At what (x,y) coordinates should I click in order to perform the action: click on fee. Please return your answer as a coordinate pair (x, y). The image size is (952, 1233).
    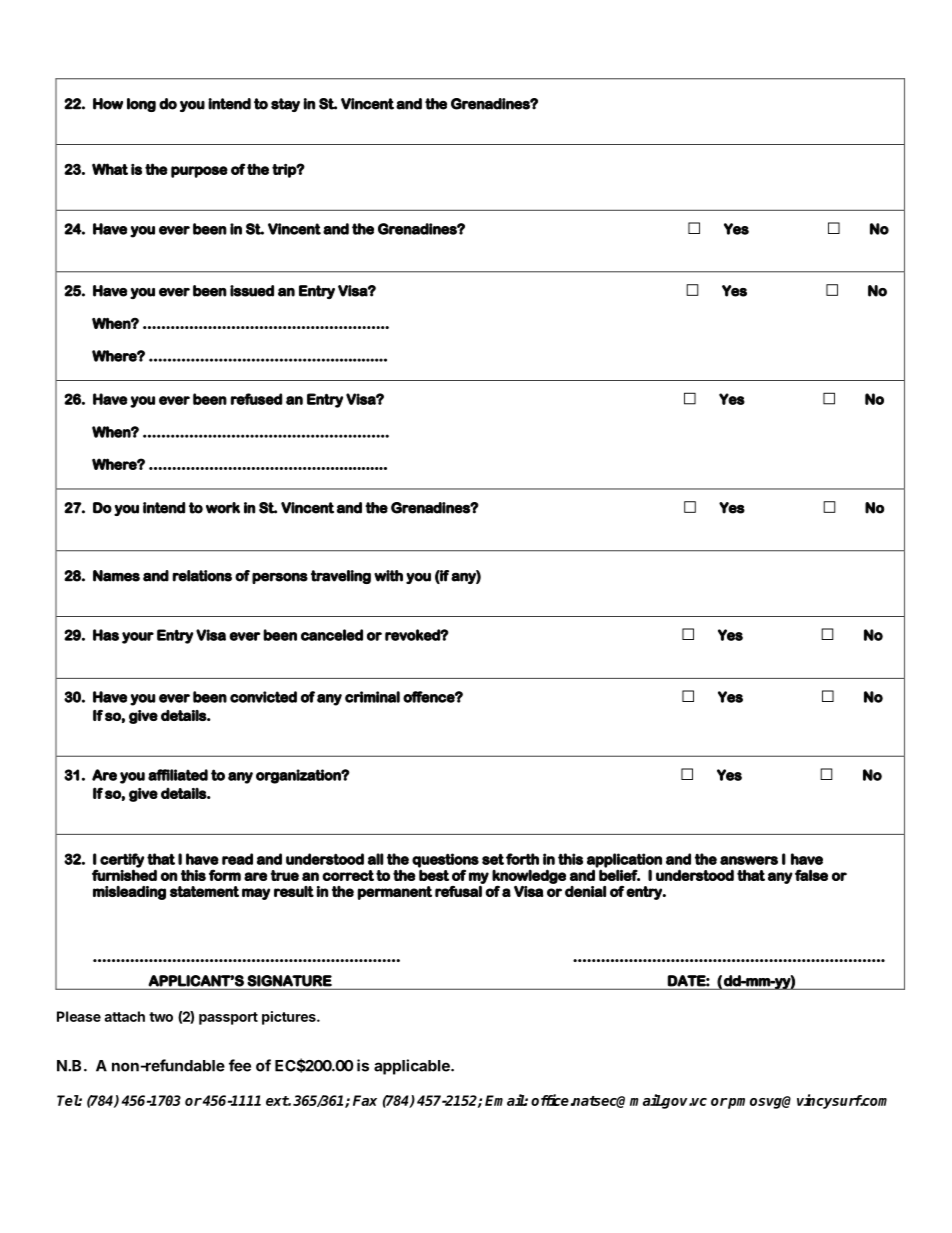
    Looking at the image, I should click on (240, 1065).
